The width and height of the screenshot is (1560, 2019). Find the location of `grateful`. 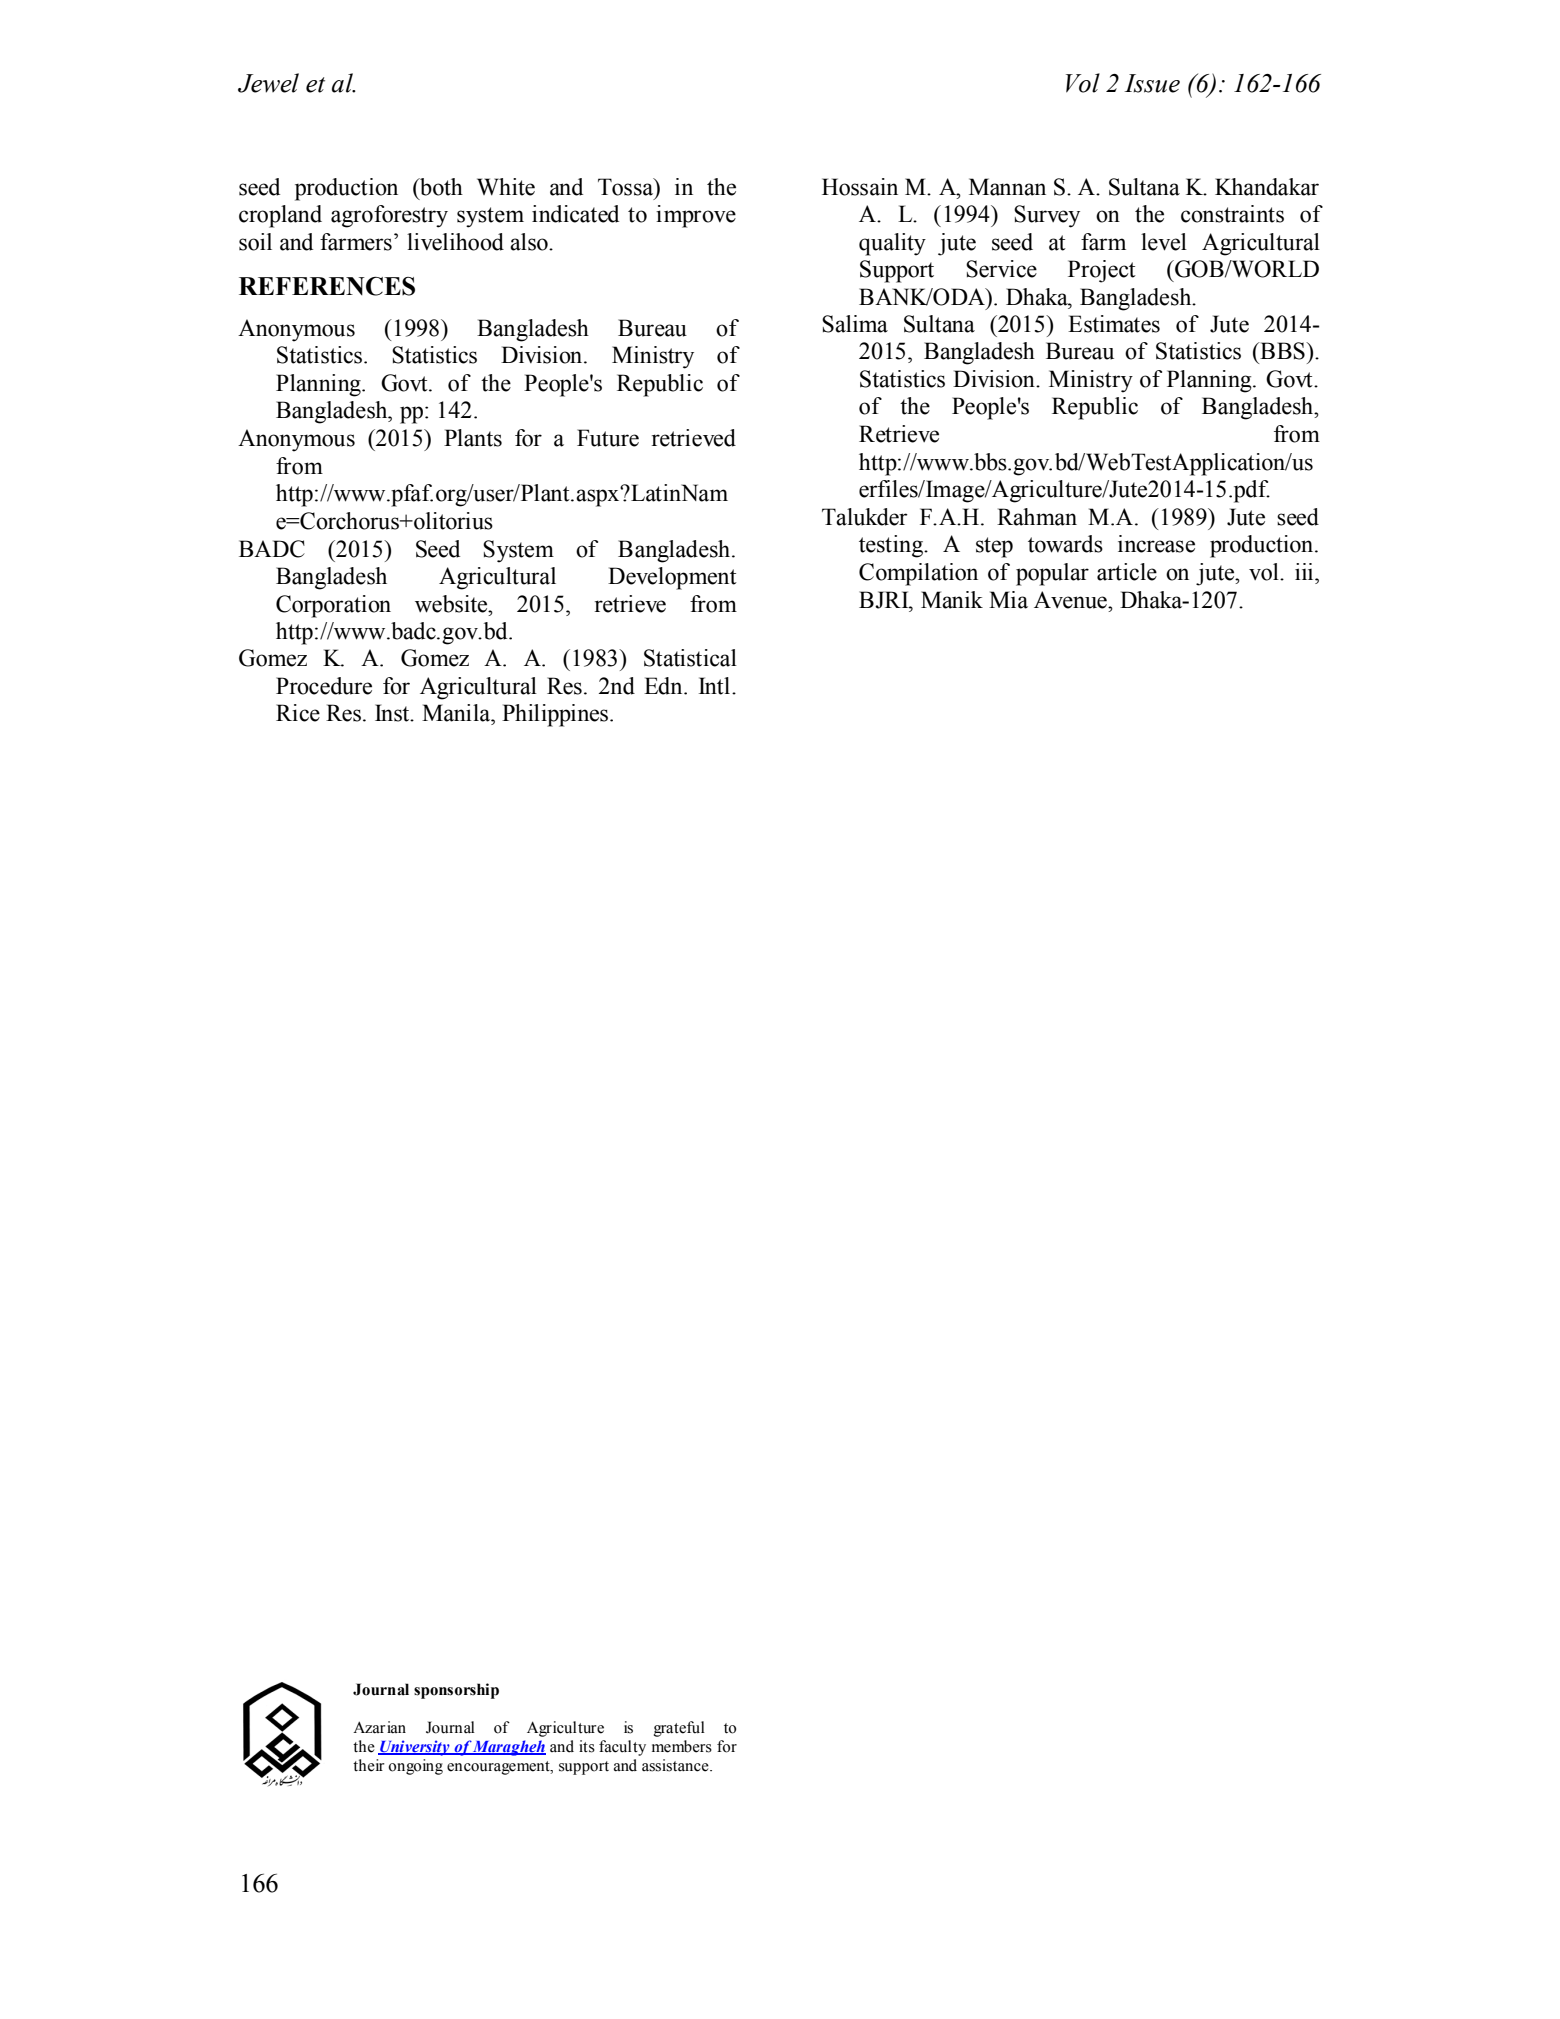

grateful is located at coordinates (679, 1729).
